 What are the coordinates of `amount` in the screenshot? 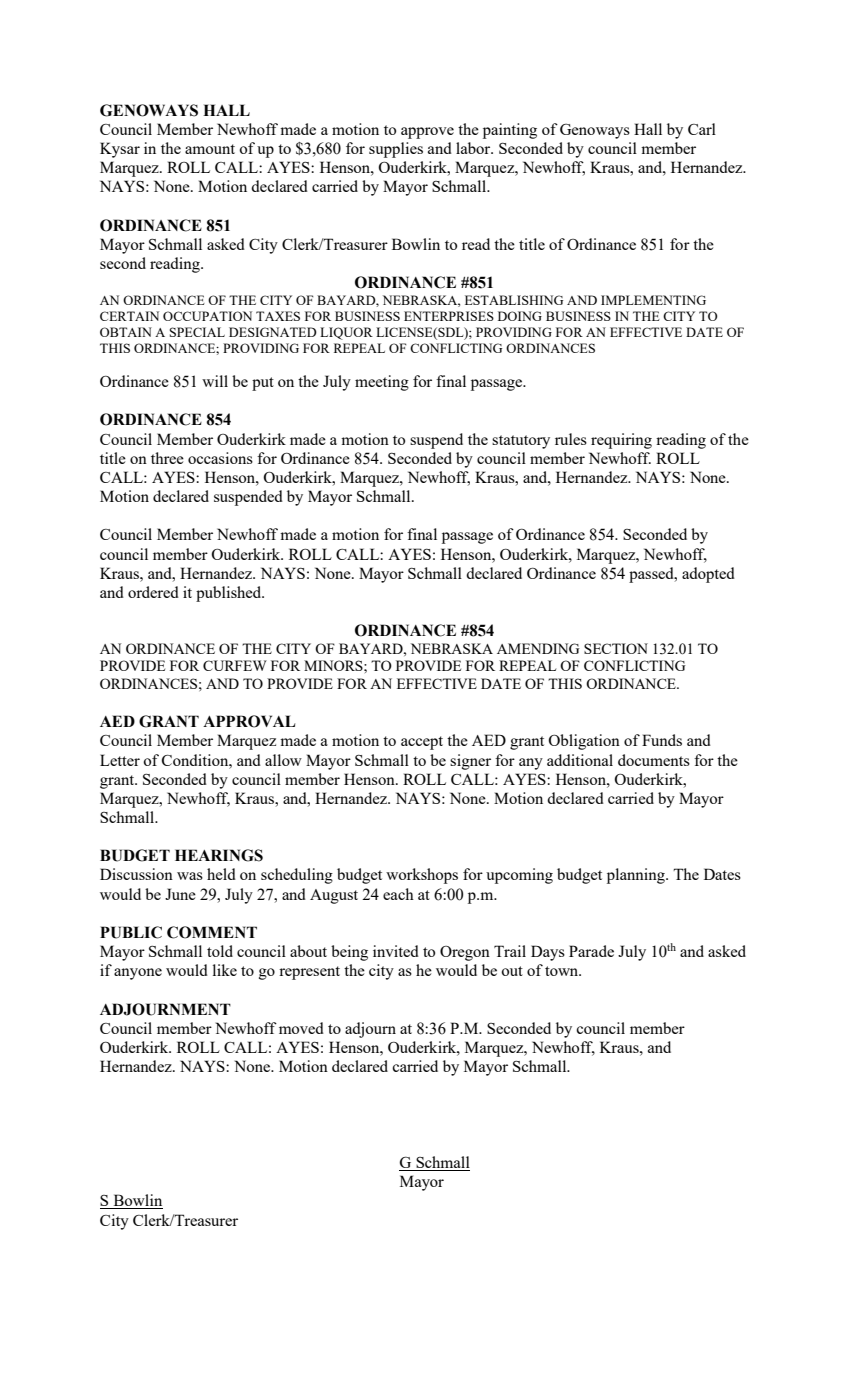 It's located at (210, 149).
